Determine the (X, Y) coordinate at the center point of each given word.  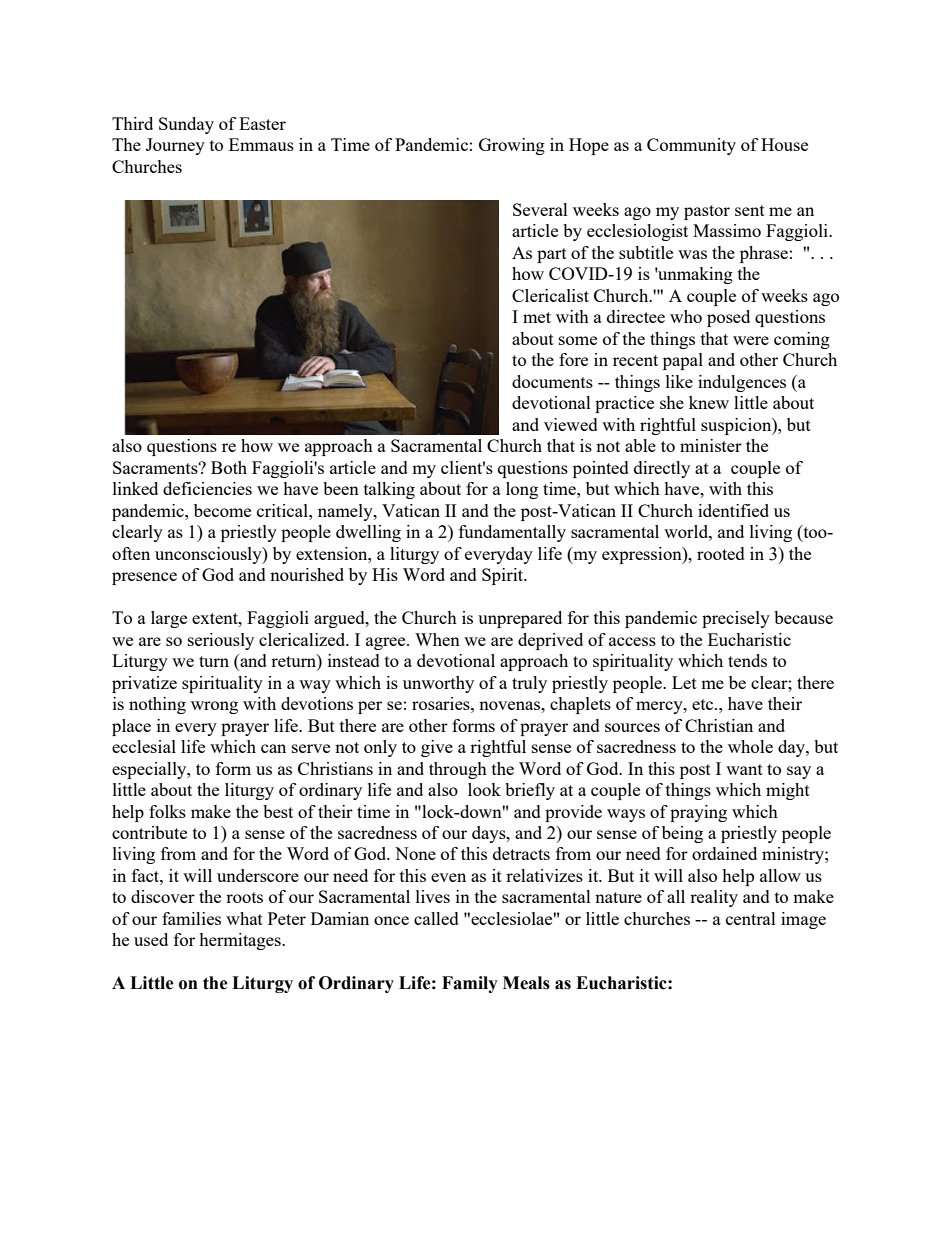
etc (704, 704)
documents (552, 381)
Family (470, 984)
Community (691, 146)
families (191, 918)
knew (709, 402)
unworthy (438, 684)
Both (229, 467)
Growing (512, 146)
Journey (175, 146)
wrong (214, 707)
